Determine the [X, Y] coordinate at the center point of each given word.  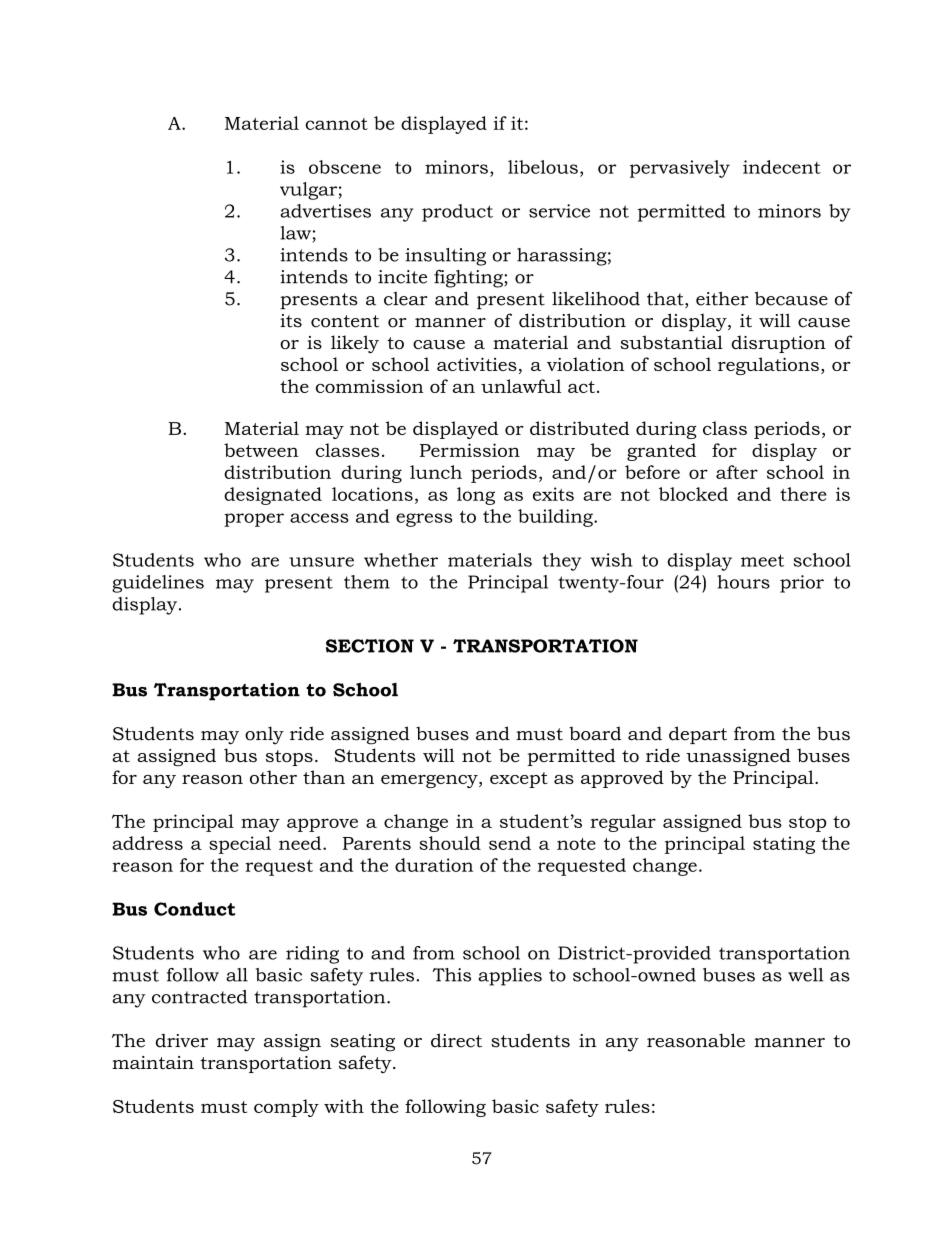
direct [456, 1040]
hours [743, 582]
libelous [543, 167]
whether [401, 560]
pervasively [680, 169]
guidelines [158, 584]
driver [182, 1041]
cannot [336, 124]
